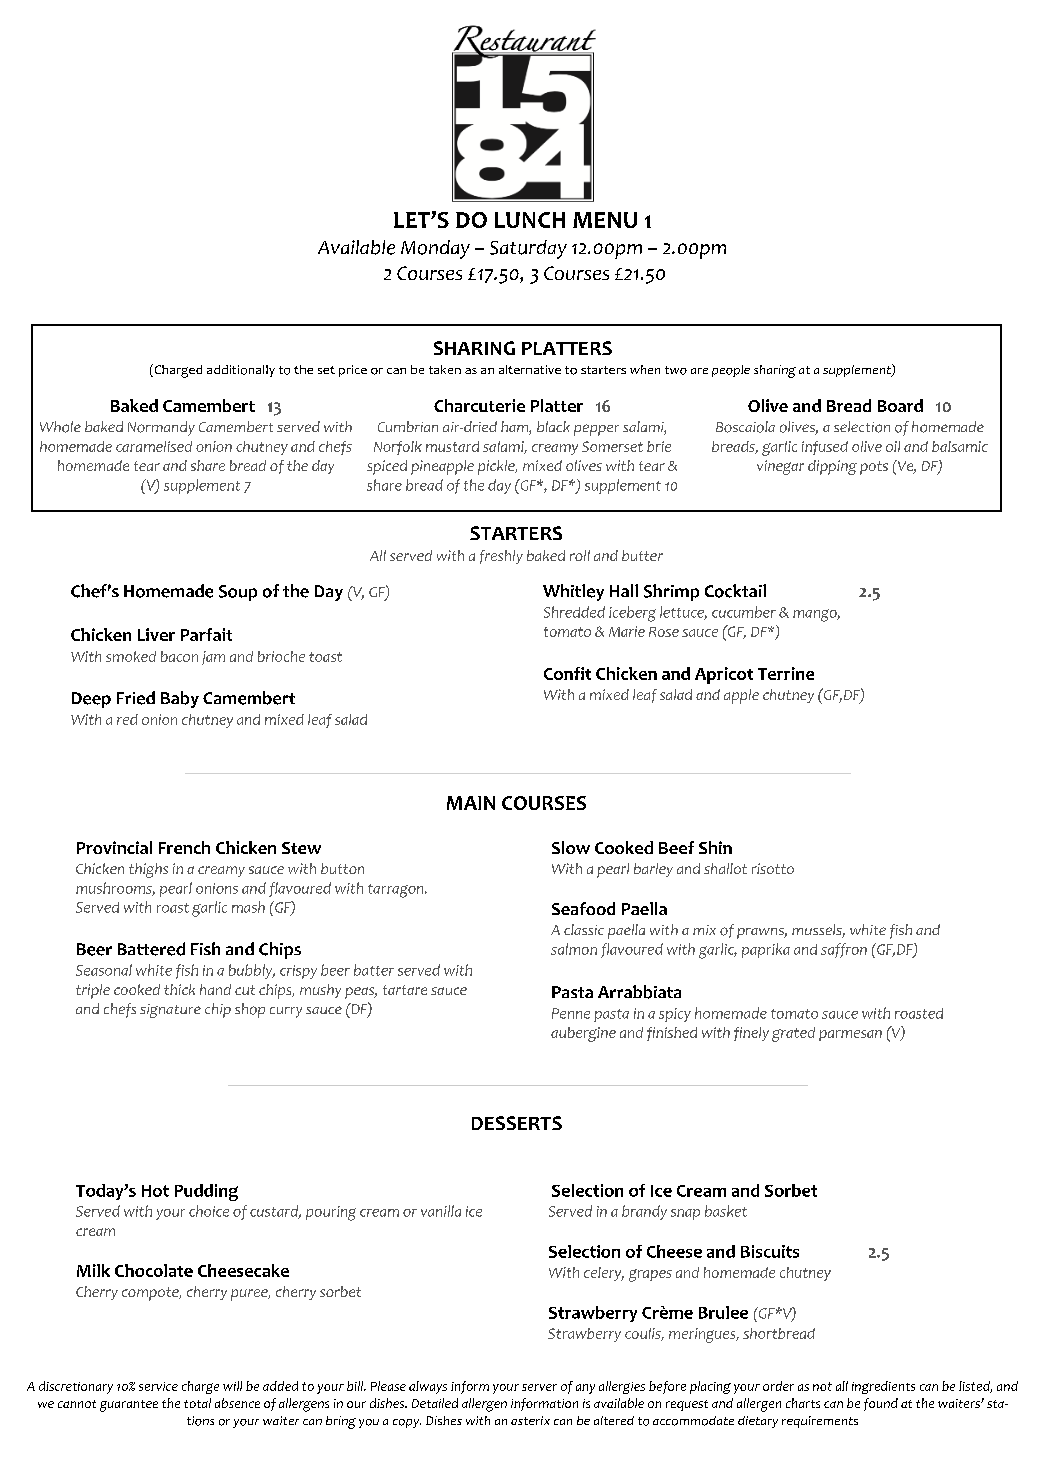 This screenshot has width=1043, height=1476. What do you see at coordinates (241, 371) in the screenshot?
I see `additionally` at bounding box center [241, 371].
